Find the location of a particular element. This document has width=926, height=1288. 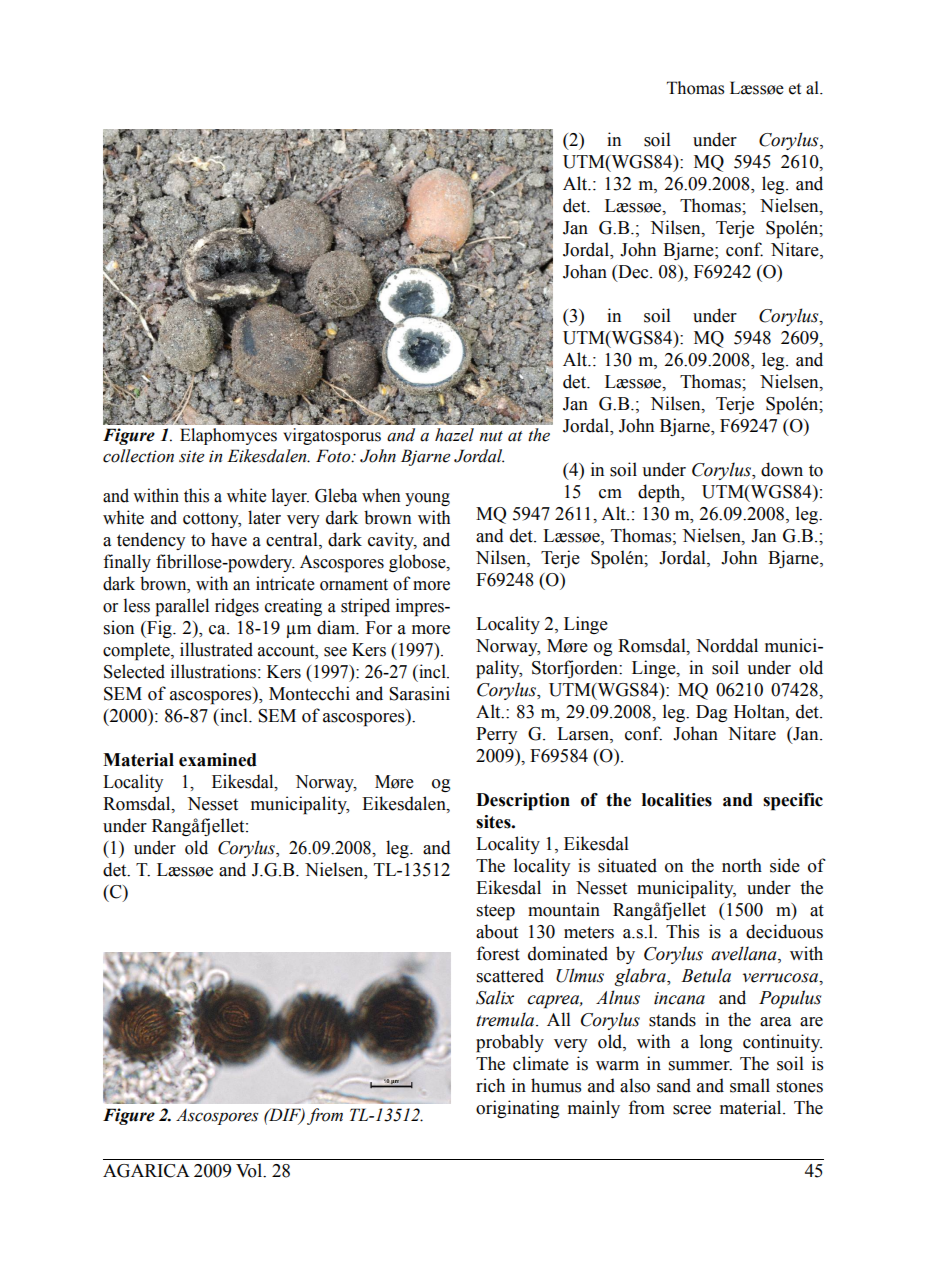

hazel is located at coordinates (454, 435).
